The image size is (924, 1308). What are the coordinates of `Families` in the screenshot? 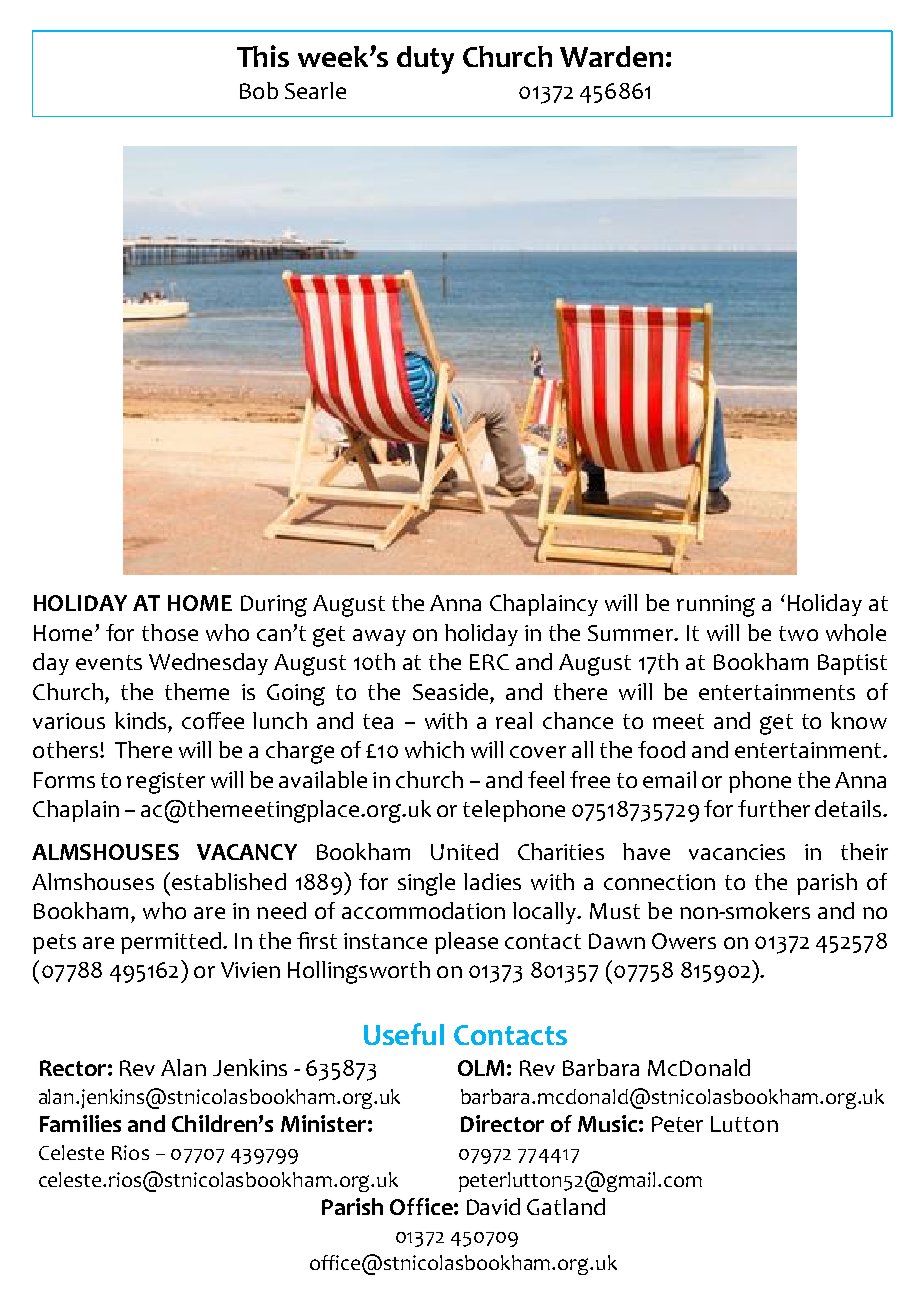 It's located at (80, 1123).
